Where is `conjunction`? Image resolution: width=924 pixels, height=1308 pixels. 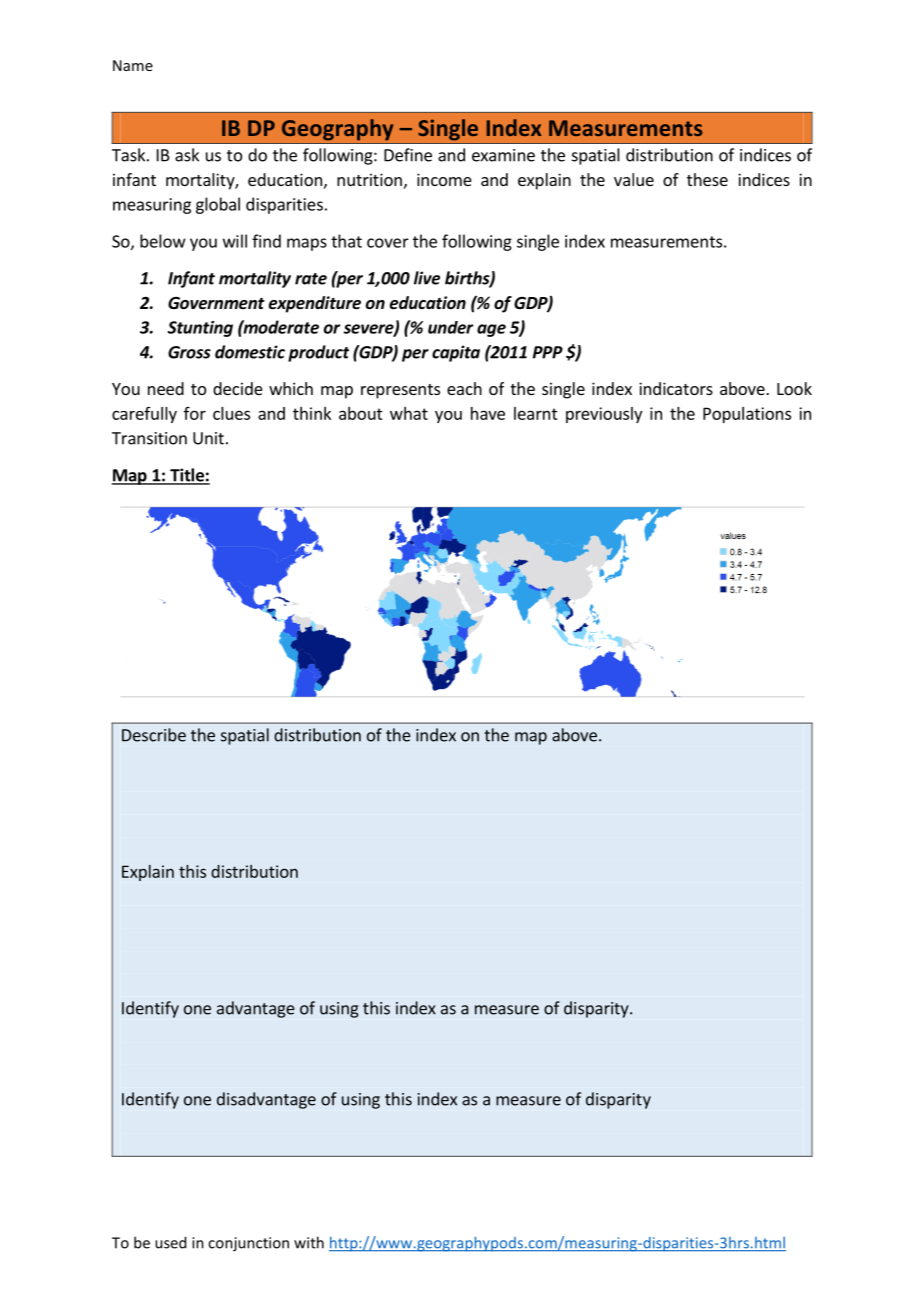 conjunction is located at coordinates (248, 1244).
